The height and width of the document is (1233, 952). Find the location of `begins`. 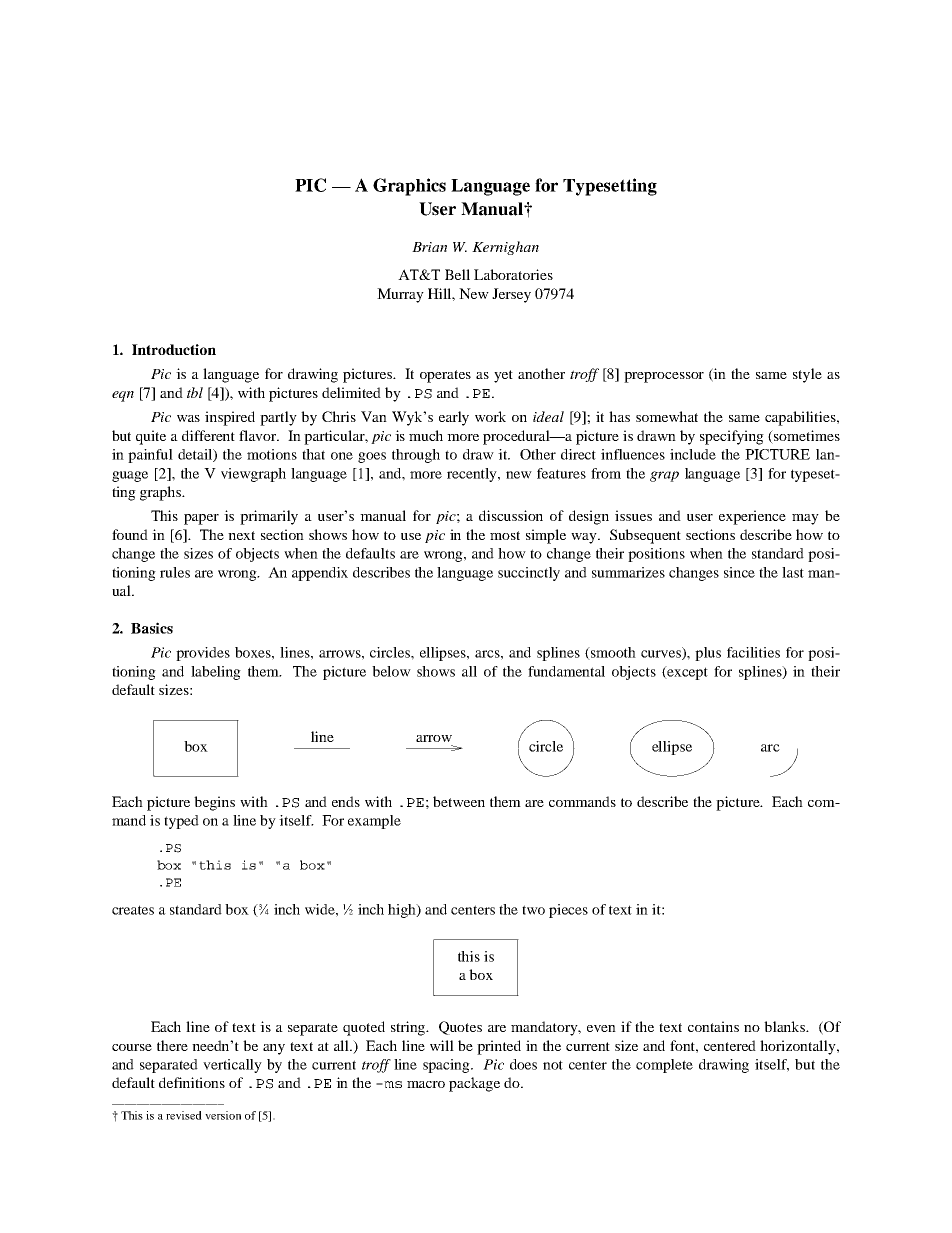

begins is located at coordinates (214, 803).
